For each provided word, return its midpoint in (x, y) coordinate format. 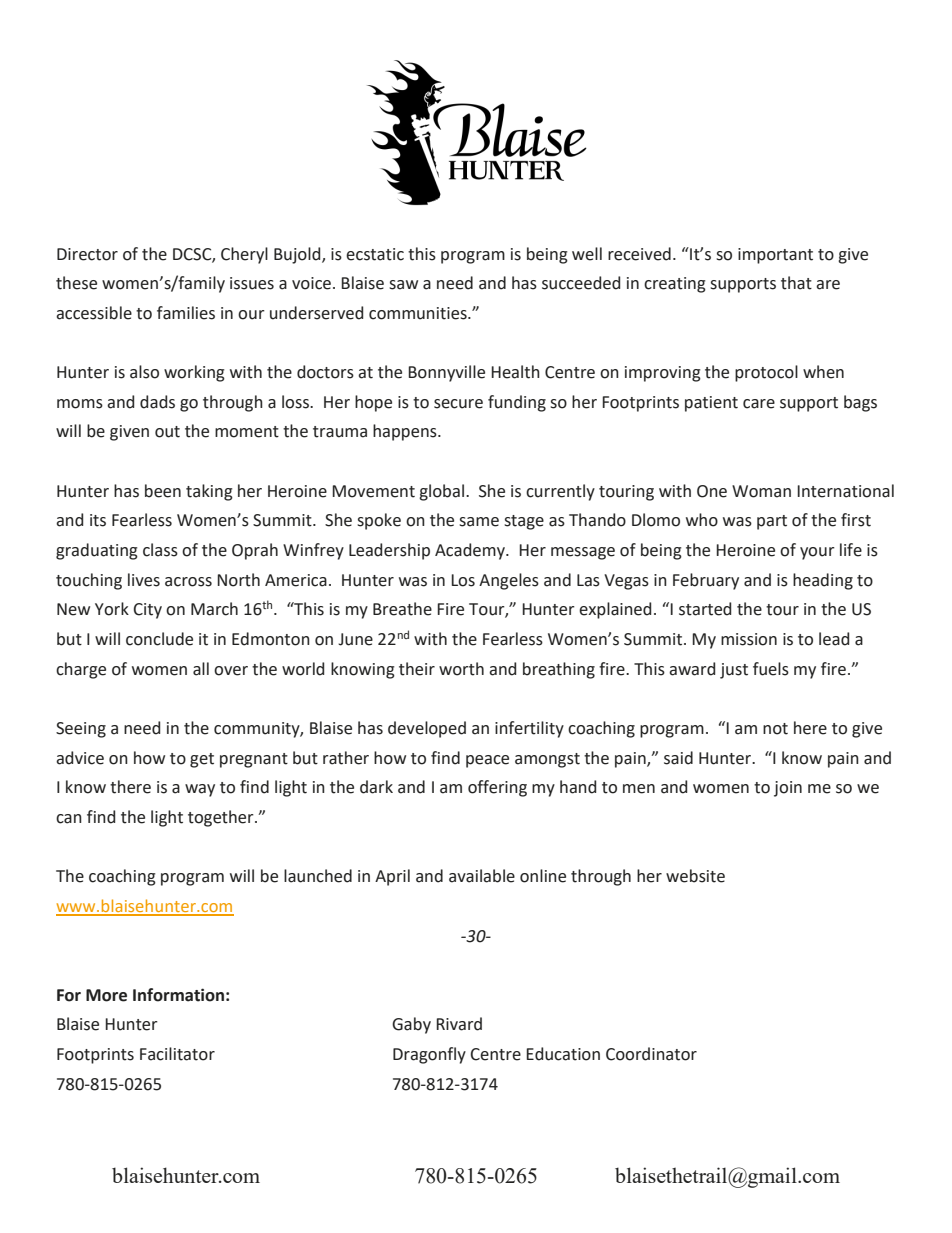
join (788, 789)
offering (497, 788)
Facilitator (177, 1054)
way (200, 790)
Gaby (411, 1025)
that (796, 283)
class (160, 550)
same (479, 522)
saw (403, 285)
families (186, 313)
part (772, 522)
